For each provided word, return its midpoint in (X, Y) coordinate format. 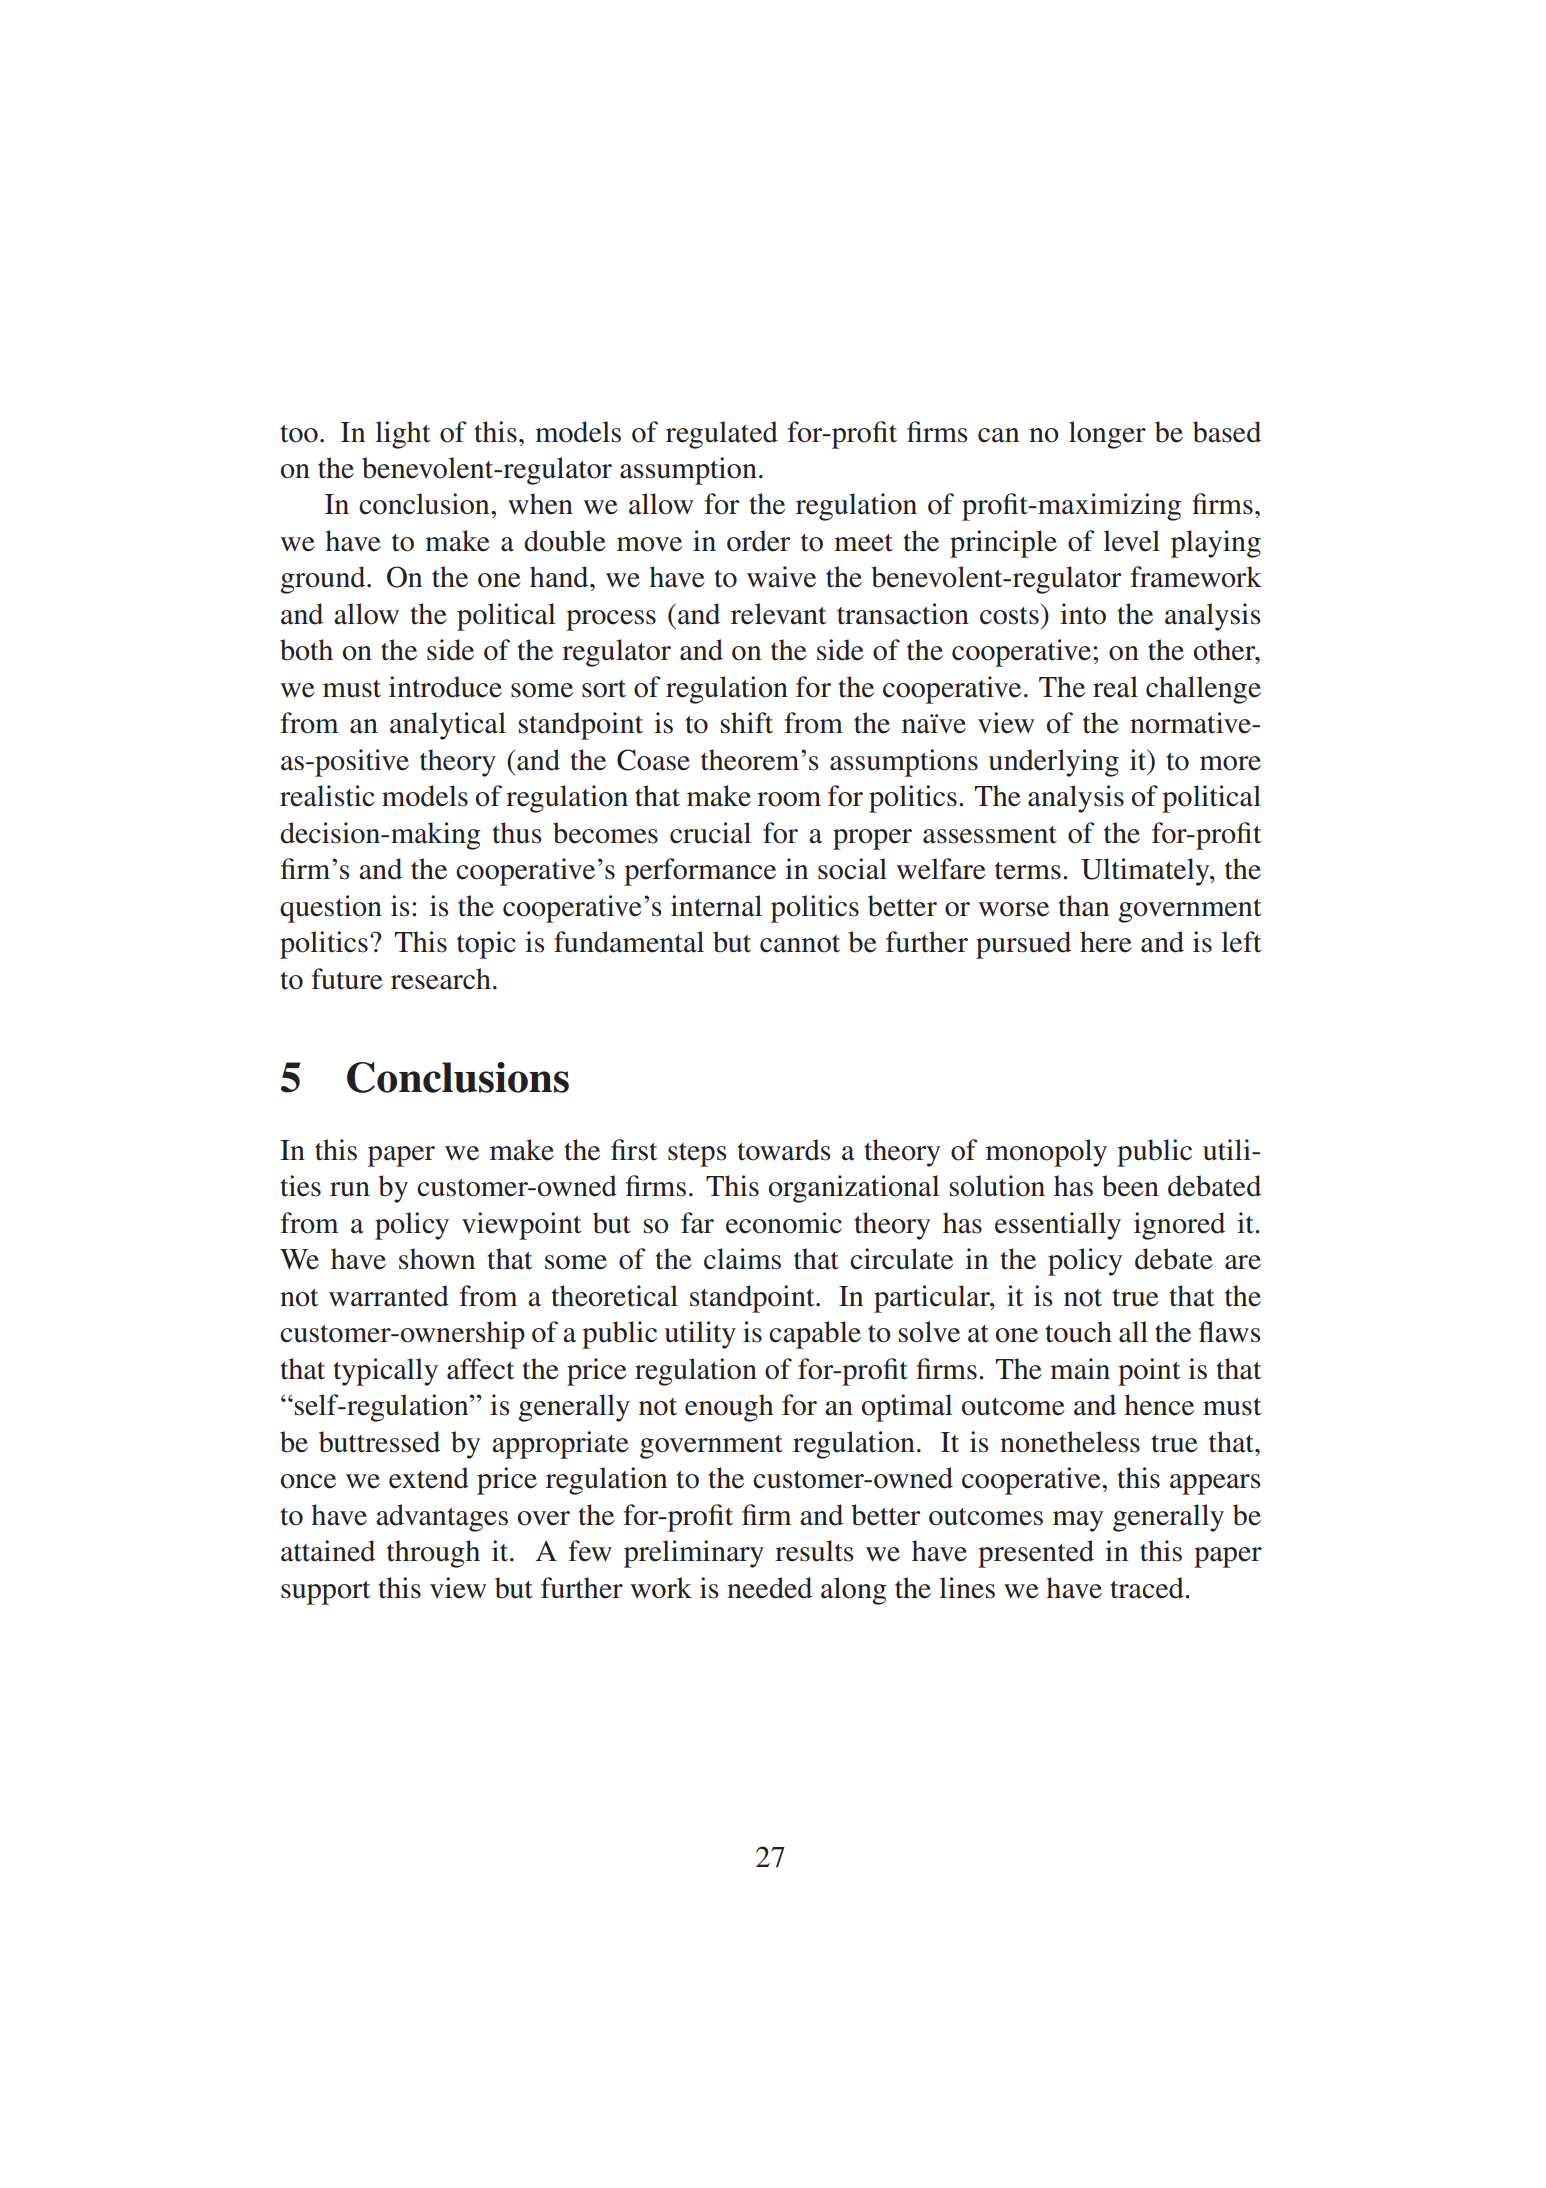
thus (517, 833)
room (789, 799)
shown (437, 1259)
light (403, 435)
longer (1107, 435)
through (433, 1554)
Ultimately (1146, 872)
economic (784, 1223)
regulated (722, 435)
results (814, 1551)
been (1130, 1186)
